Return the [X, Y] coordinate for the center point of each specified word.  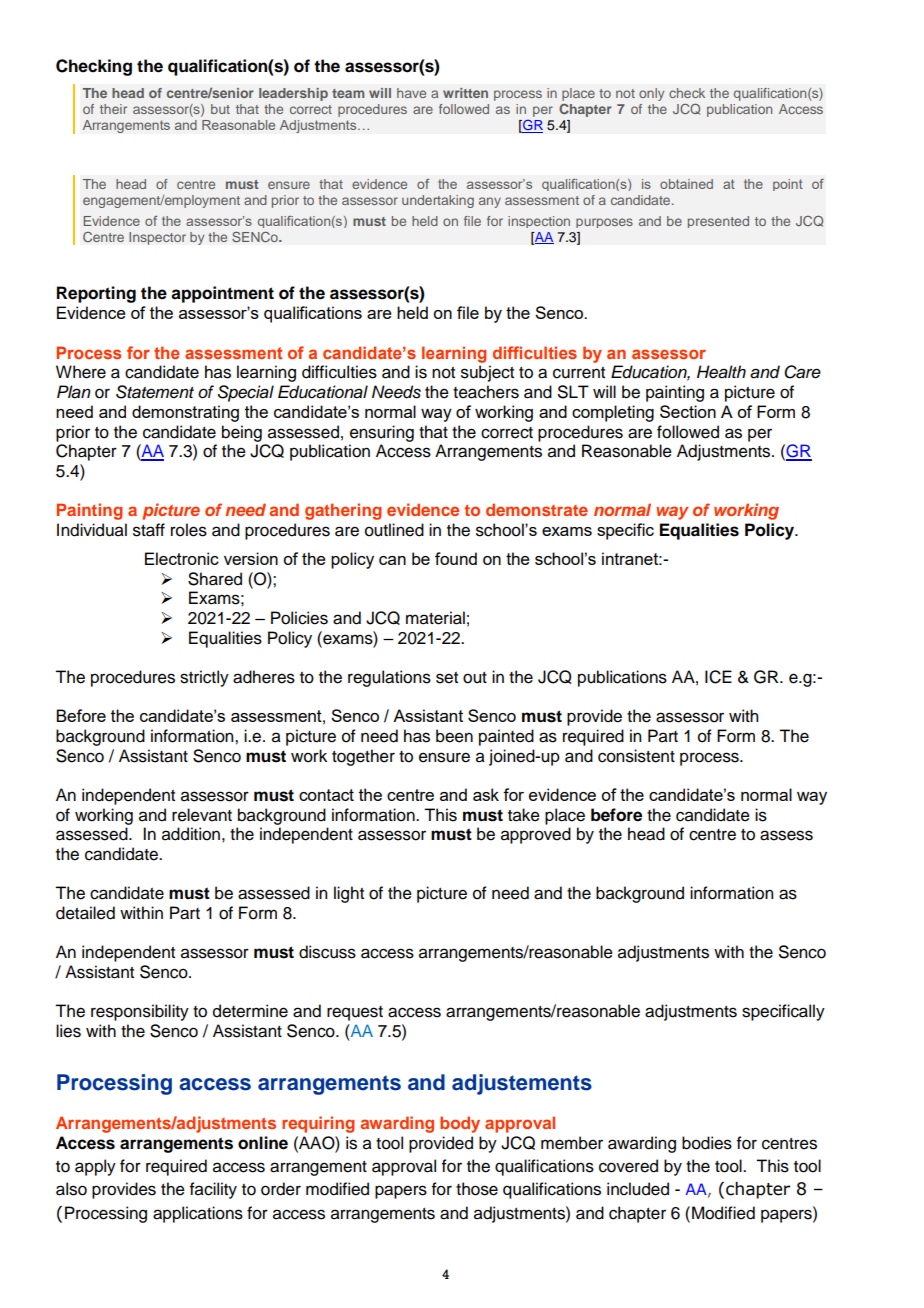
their [113, 109]
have [411, 93]
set [447, 678]
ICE [718, 677]
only [651, 94]
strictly [204, 678]
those [477, 1189]
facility [213, 1190]
